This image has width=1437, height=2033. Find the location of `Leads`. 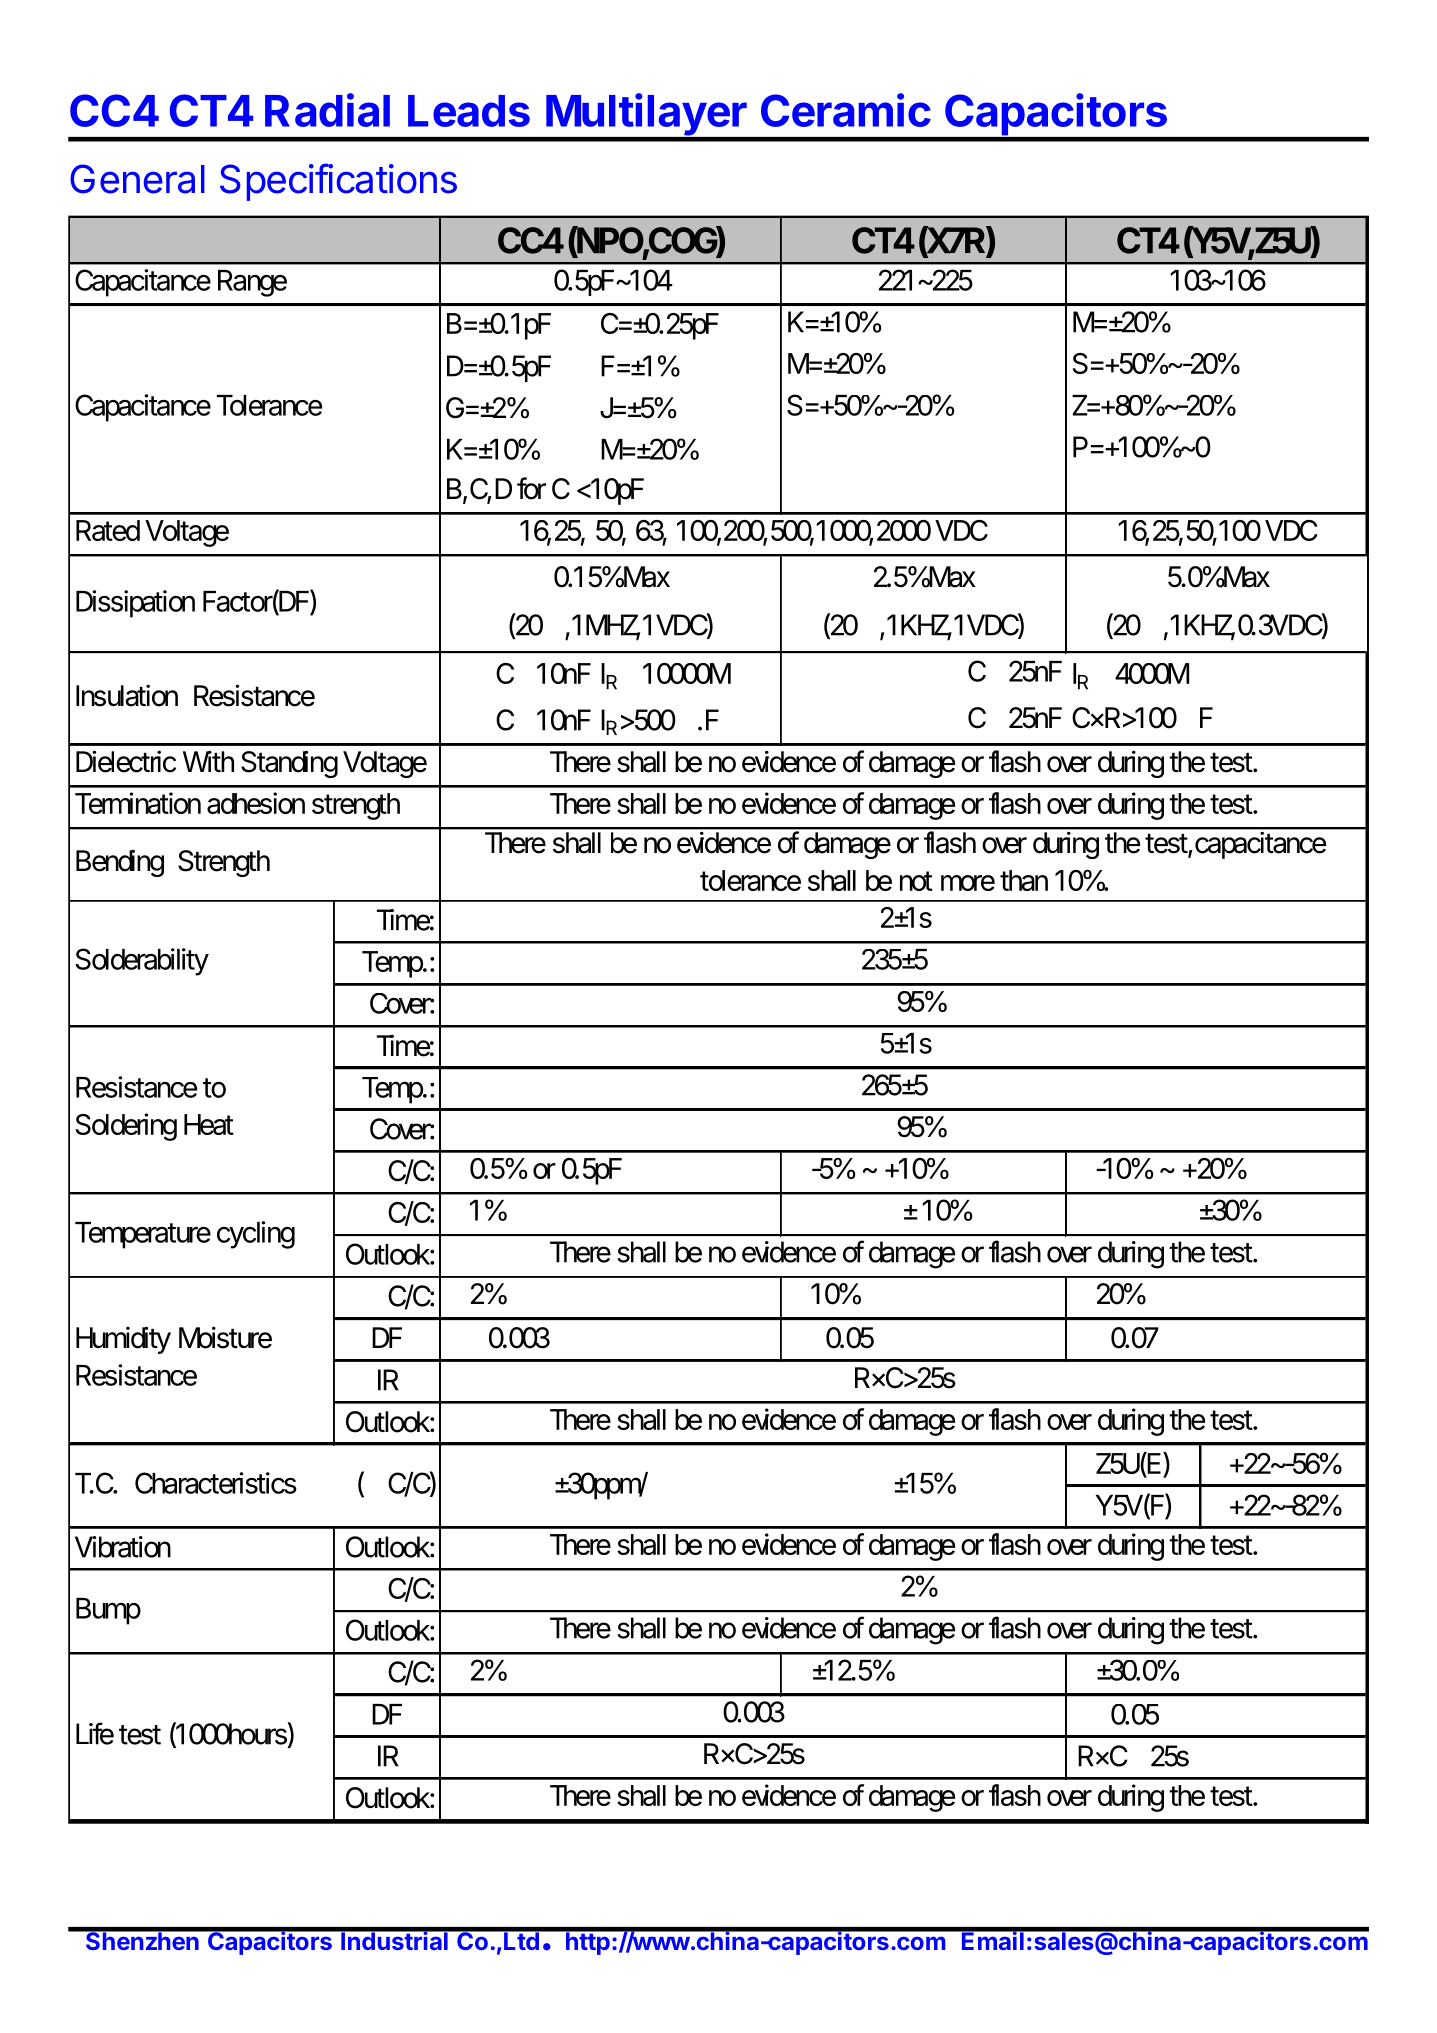

Leads is located at coordinates (469, 111).
